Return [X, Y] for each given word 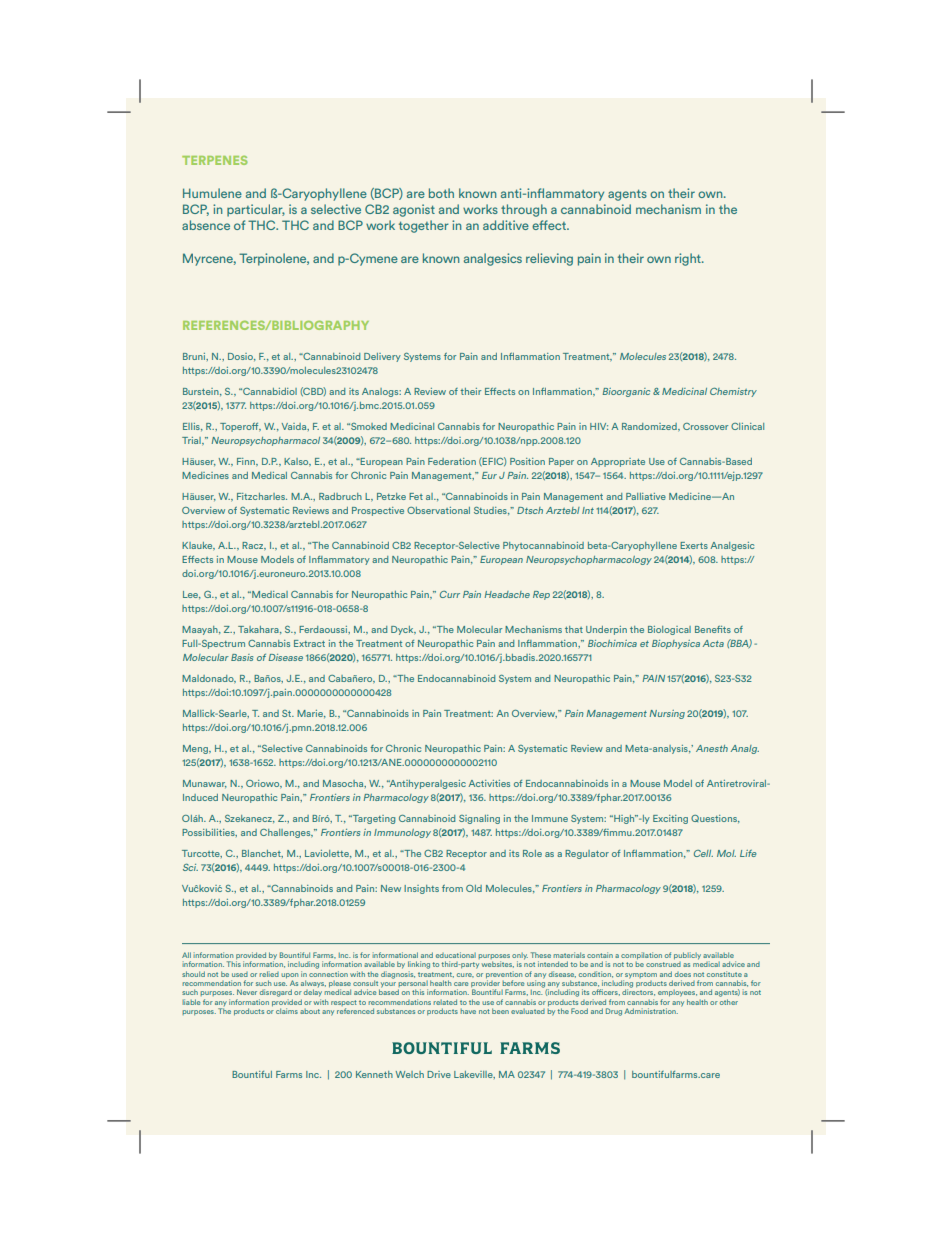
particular [256, 210]
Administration [651, 1011]
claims [287, 1011]
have [468, 1011]
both [441, 193]
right [689, 259]
